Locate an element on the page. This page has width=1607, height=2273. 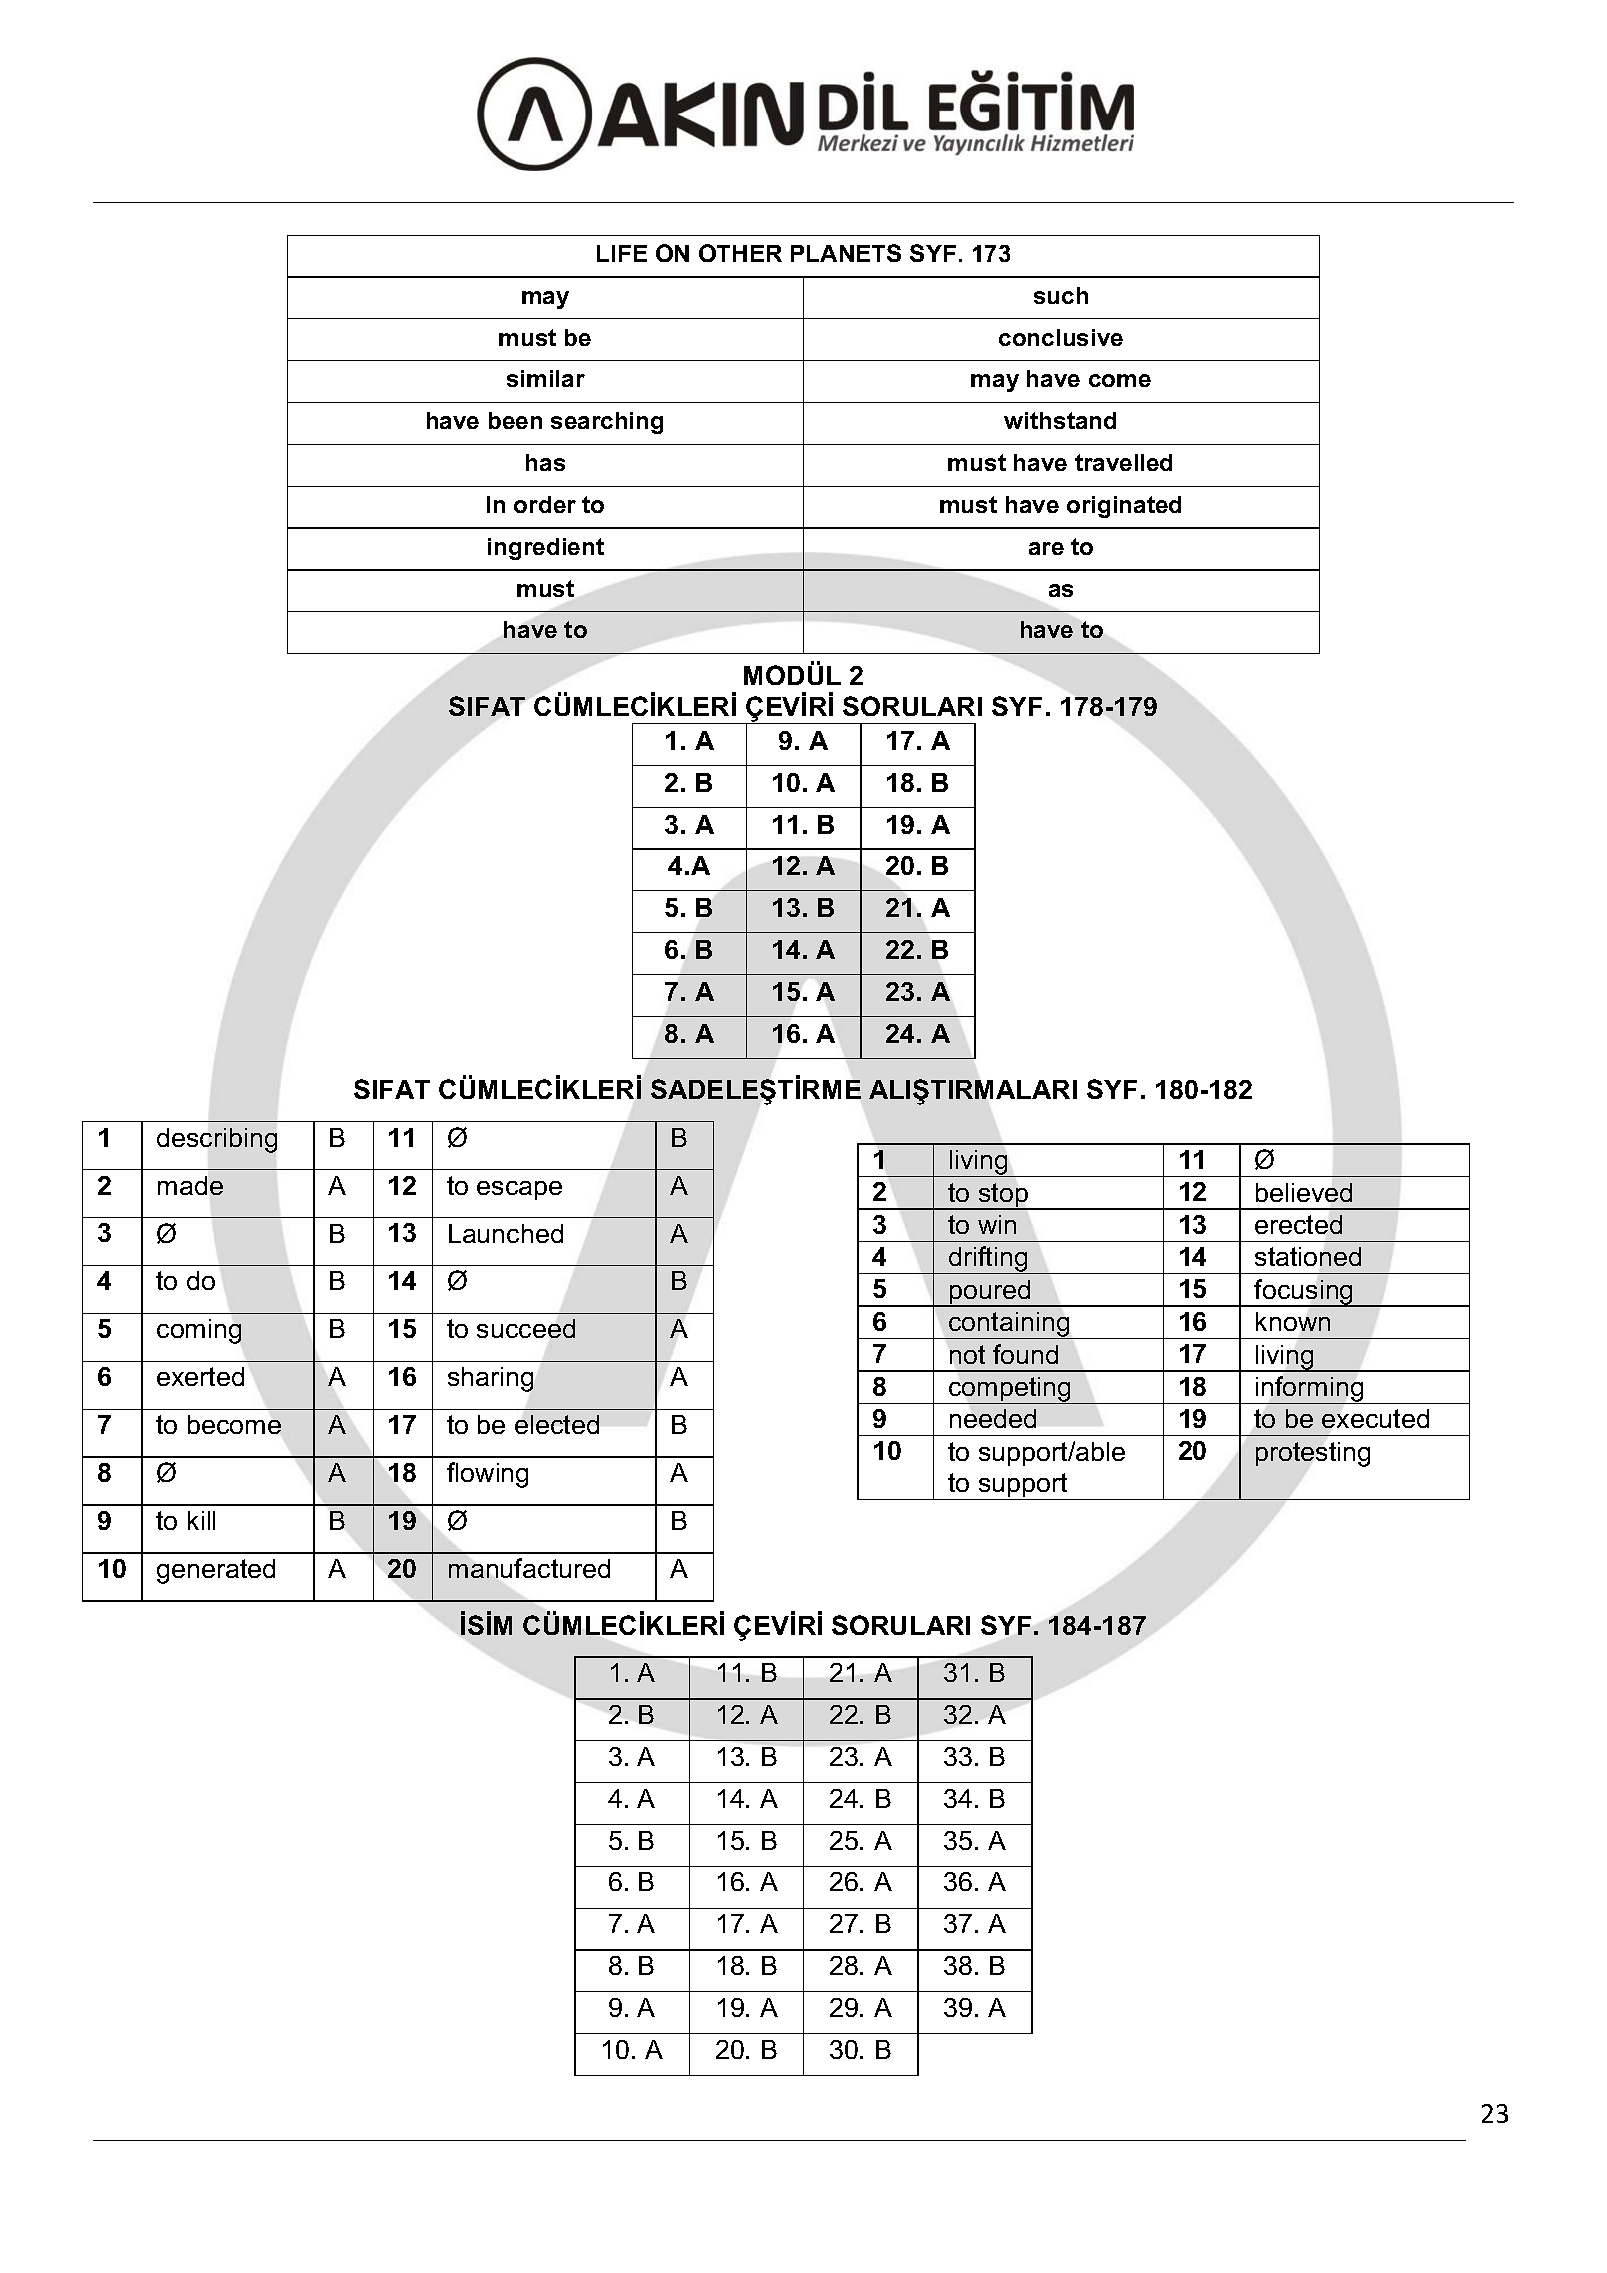
such is located at coordinates (1061, 295).
